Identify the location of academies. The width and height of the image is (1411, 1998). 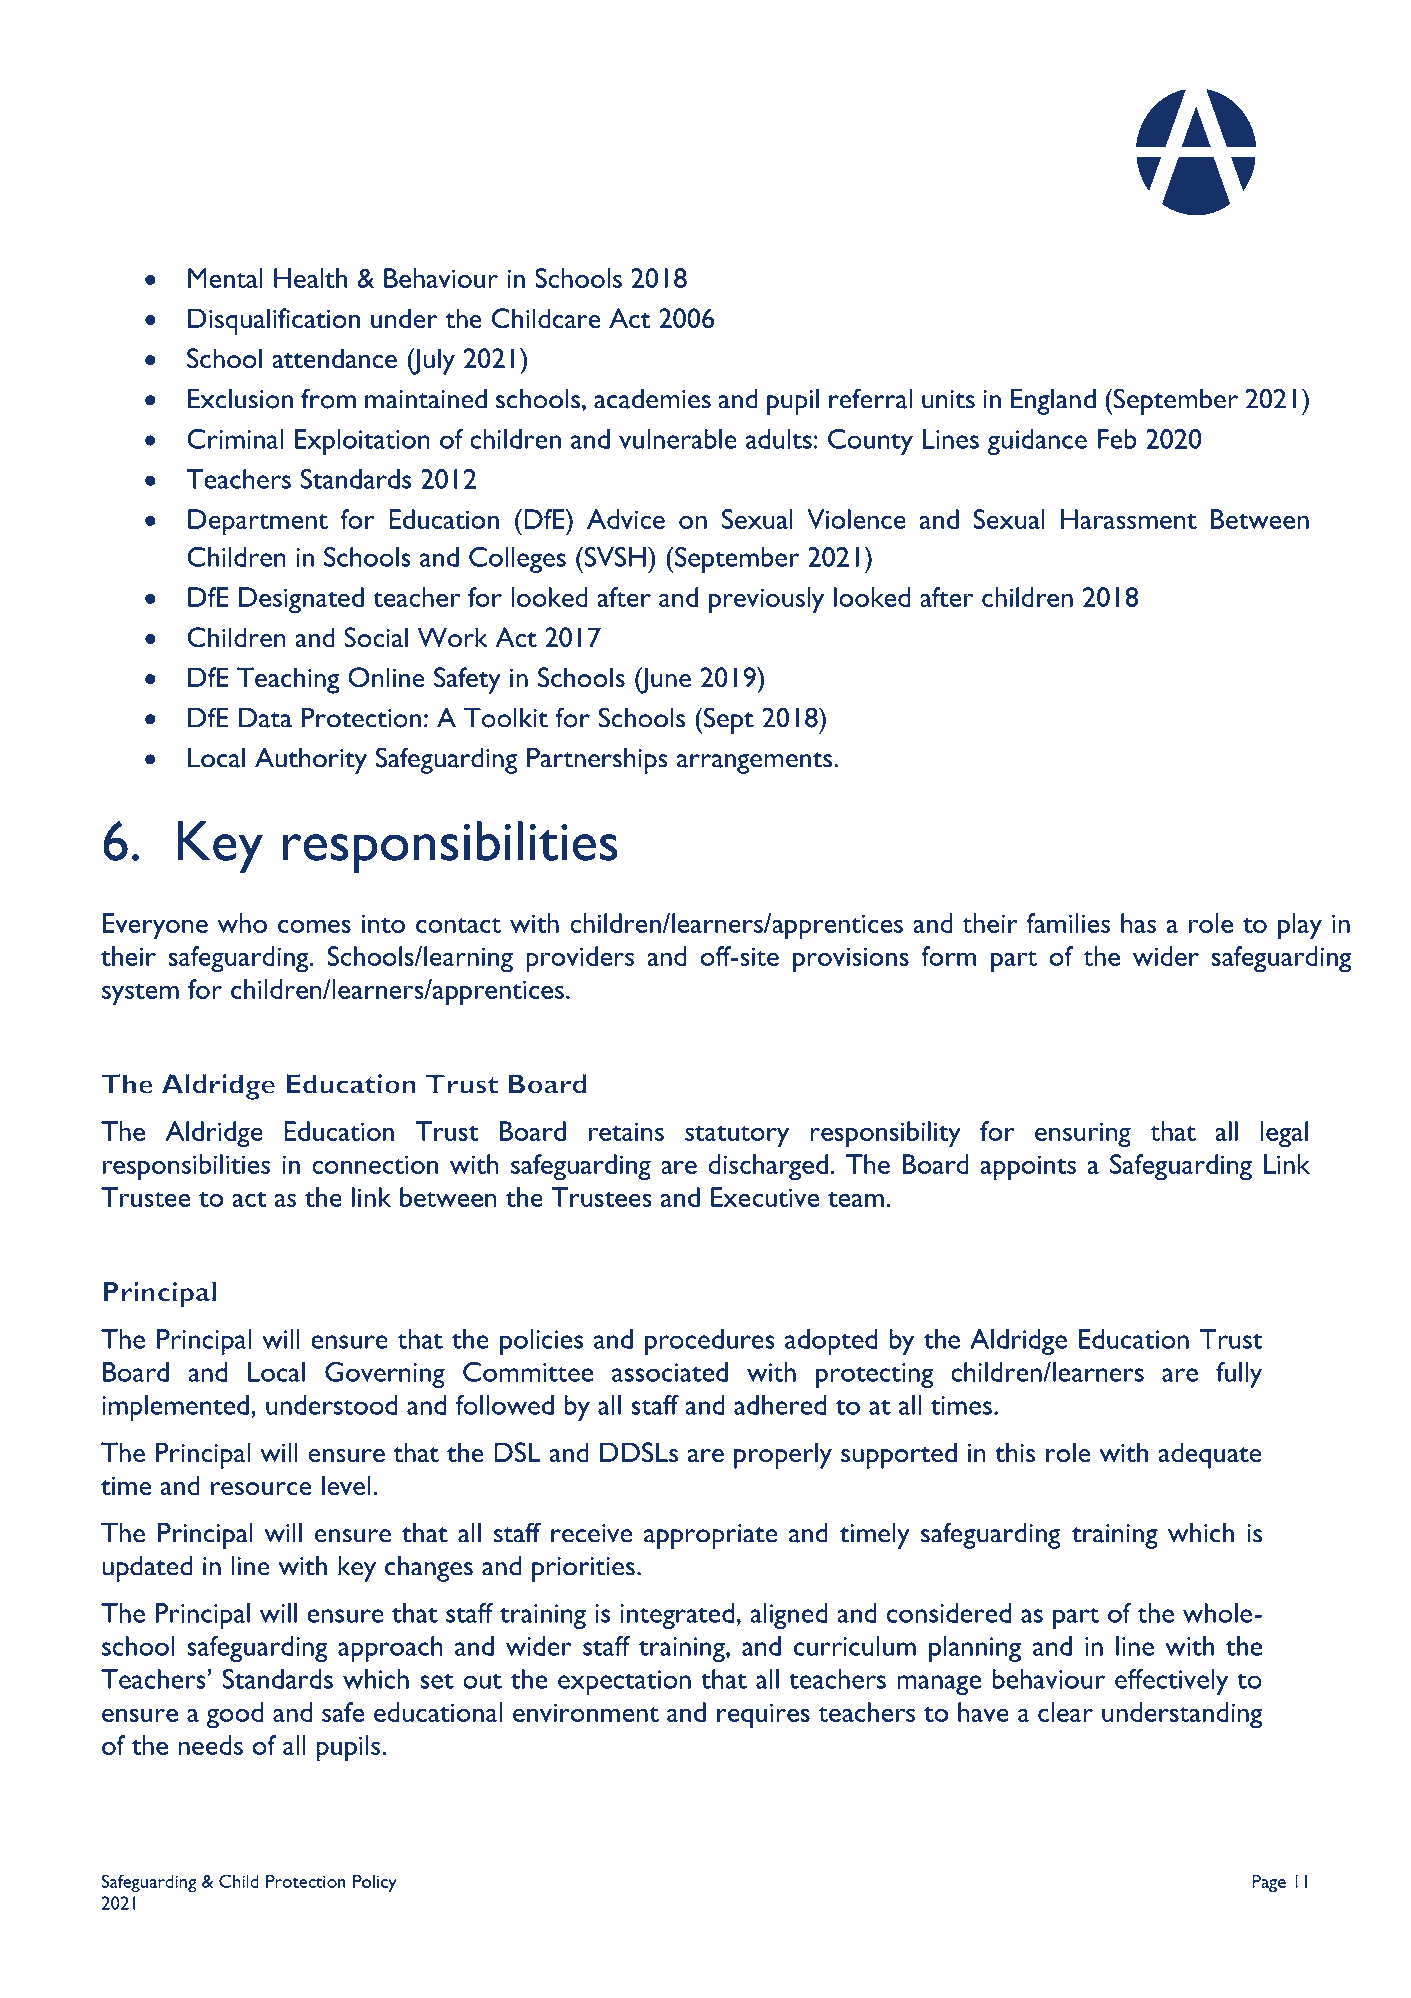
(652, 399).
